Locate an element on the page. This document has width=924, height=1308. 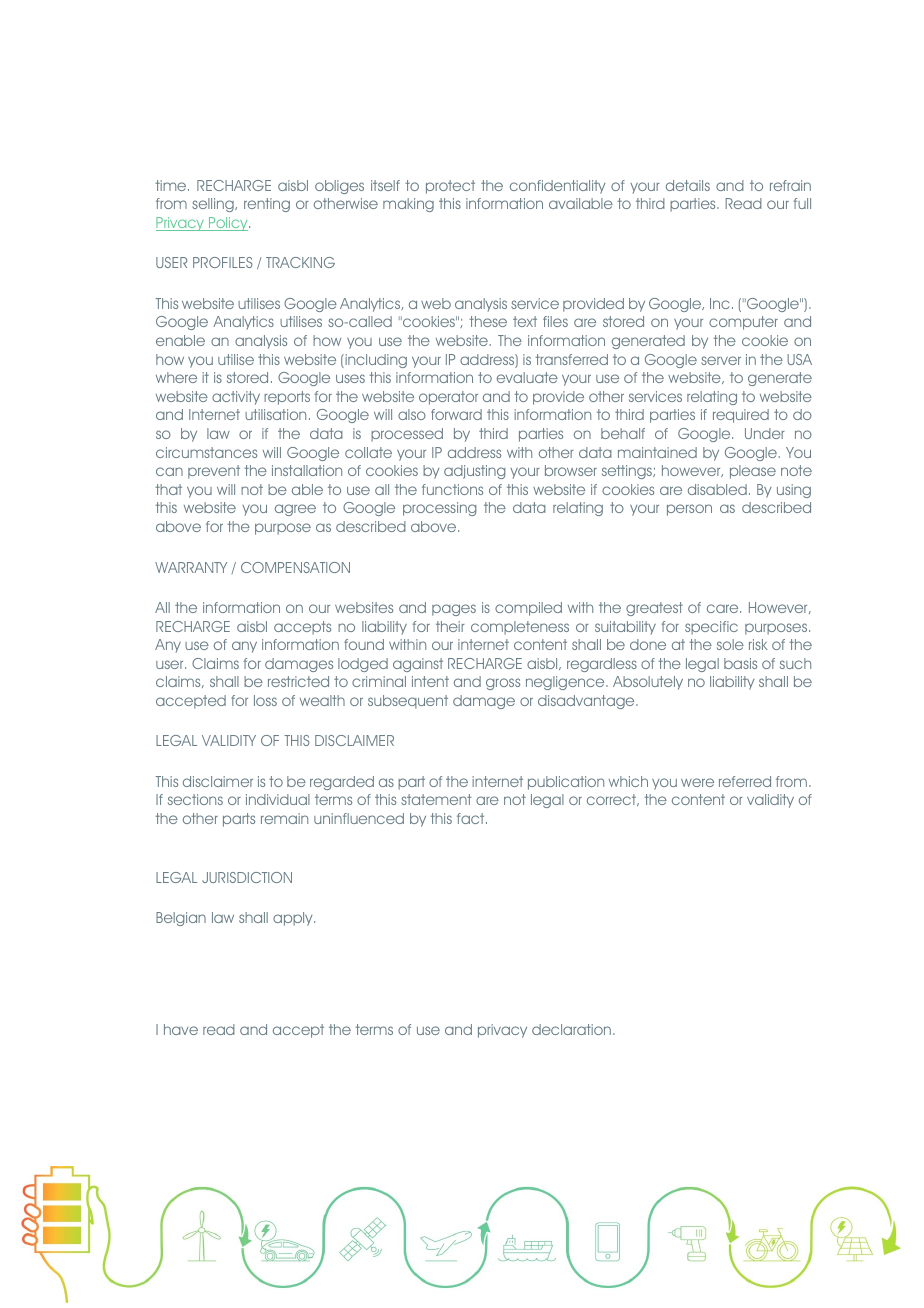
prevent is located at coordinates (214, 472).
